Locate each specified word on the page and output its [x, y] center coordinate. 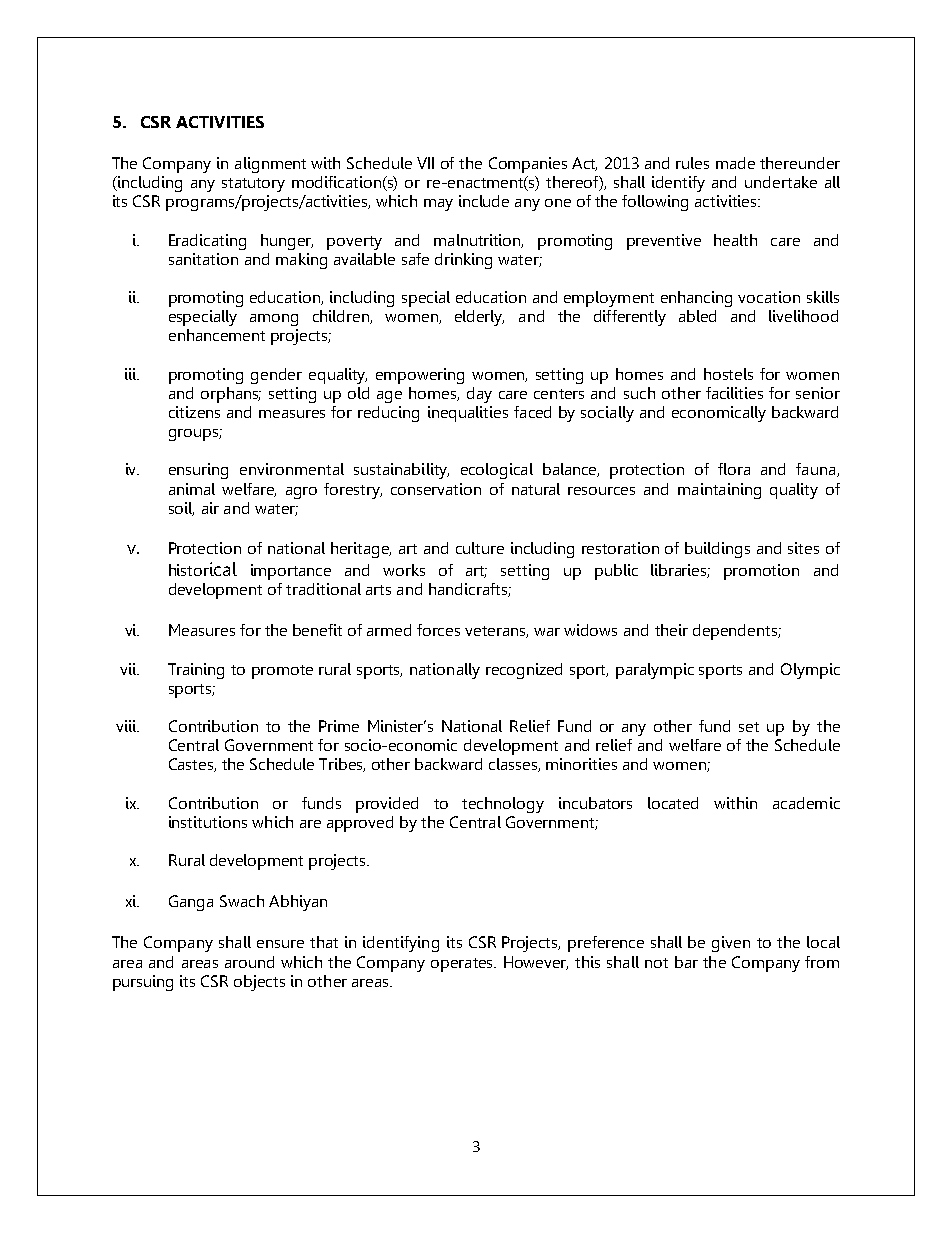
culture [480, 548]
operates [463, 965]
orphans [231, 395]
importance [291, 572]
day [479, 395]
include [484, 201]
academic [806, 803]
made [735, 163]
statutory [253, 185]
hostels [728, 374]
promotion [761, 572]
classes [514, 765]
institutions [208, 822]
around [249, 962]
